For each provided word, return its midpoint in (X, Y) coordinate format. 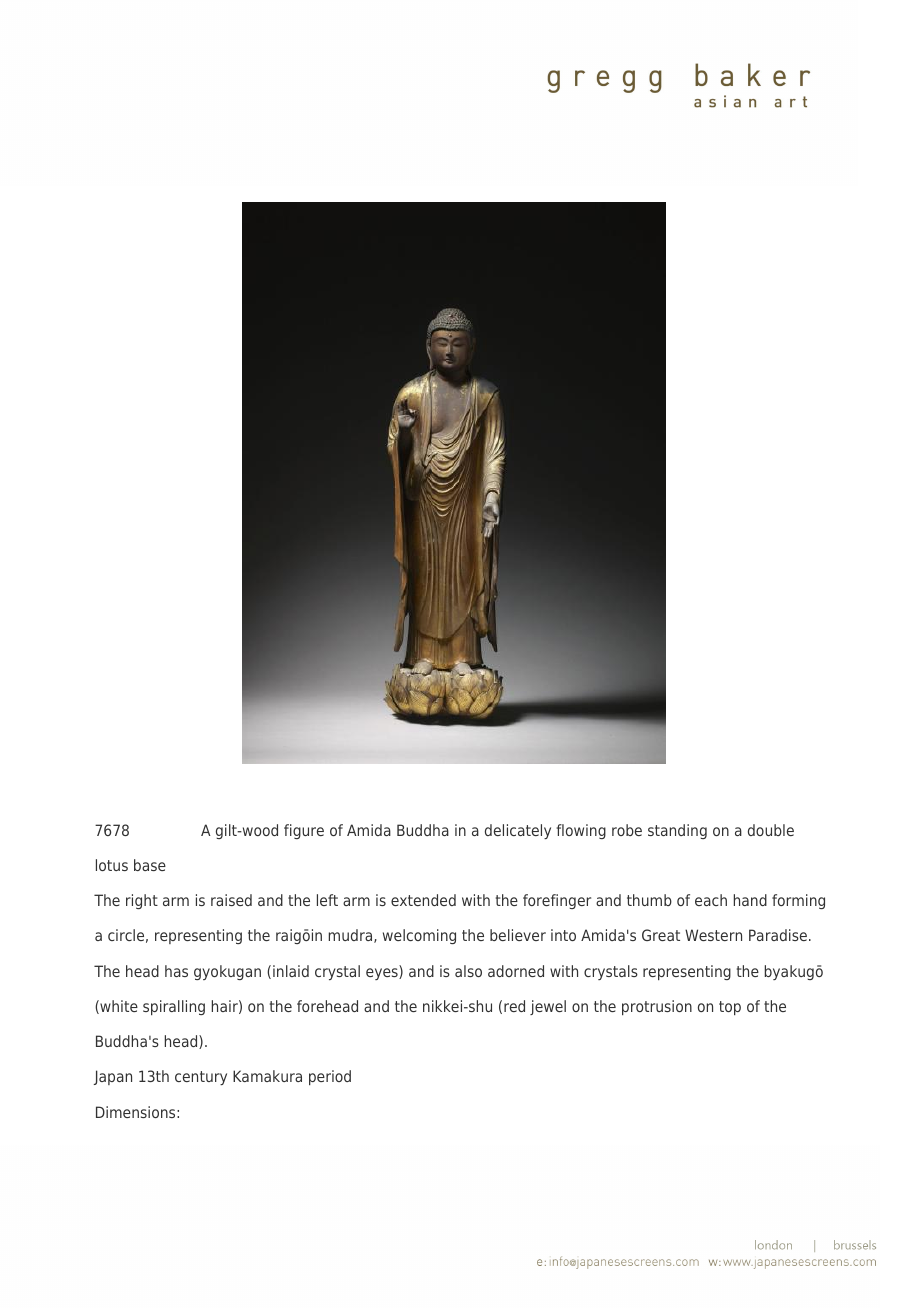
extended (423, 900)
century (201, 1078)
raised (231, 900)
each (711, 900)
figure (304, 831)
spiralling (174, 1007)
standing (677, 831)
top (730, 1008)
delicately (518, 831)
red (514, 1006)
